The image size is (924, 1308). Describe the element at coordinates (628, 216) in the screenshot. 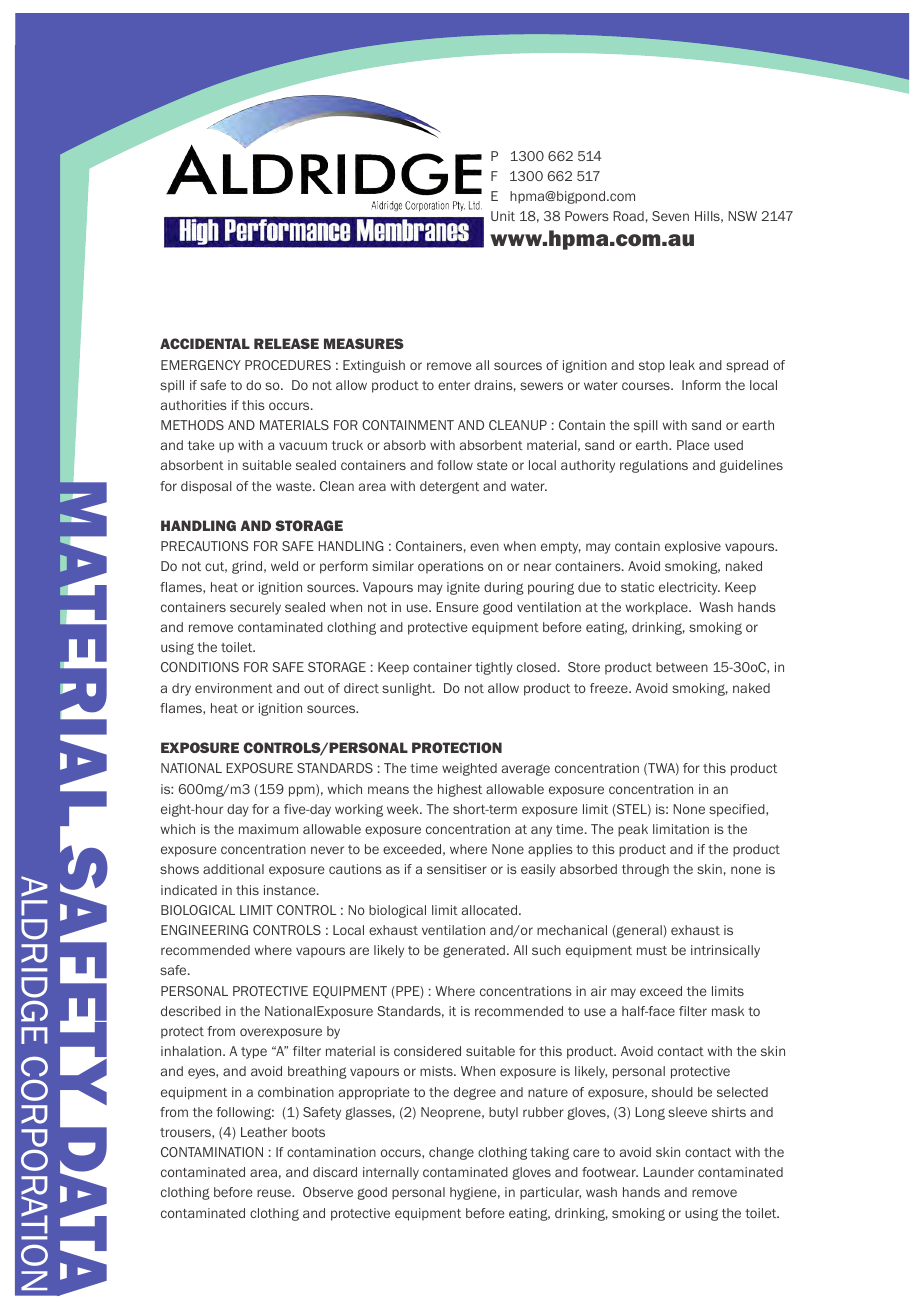

I see `Road` at that location.
